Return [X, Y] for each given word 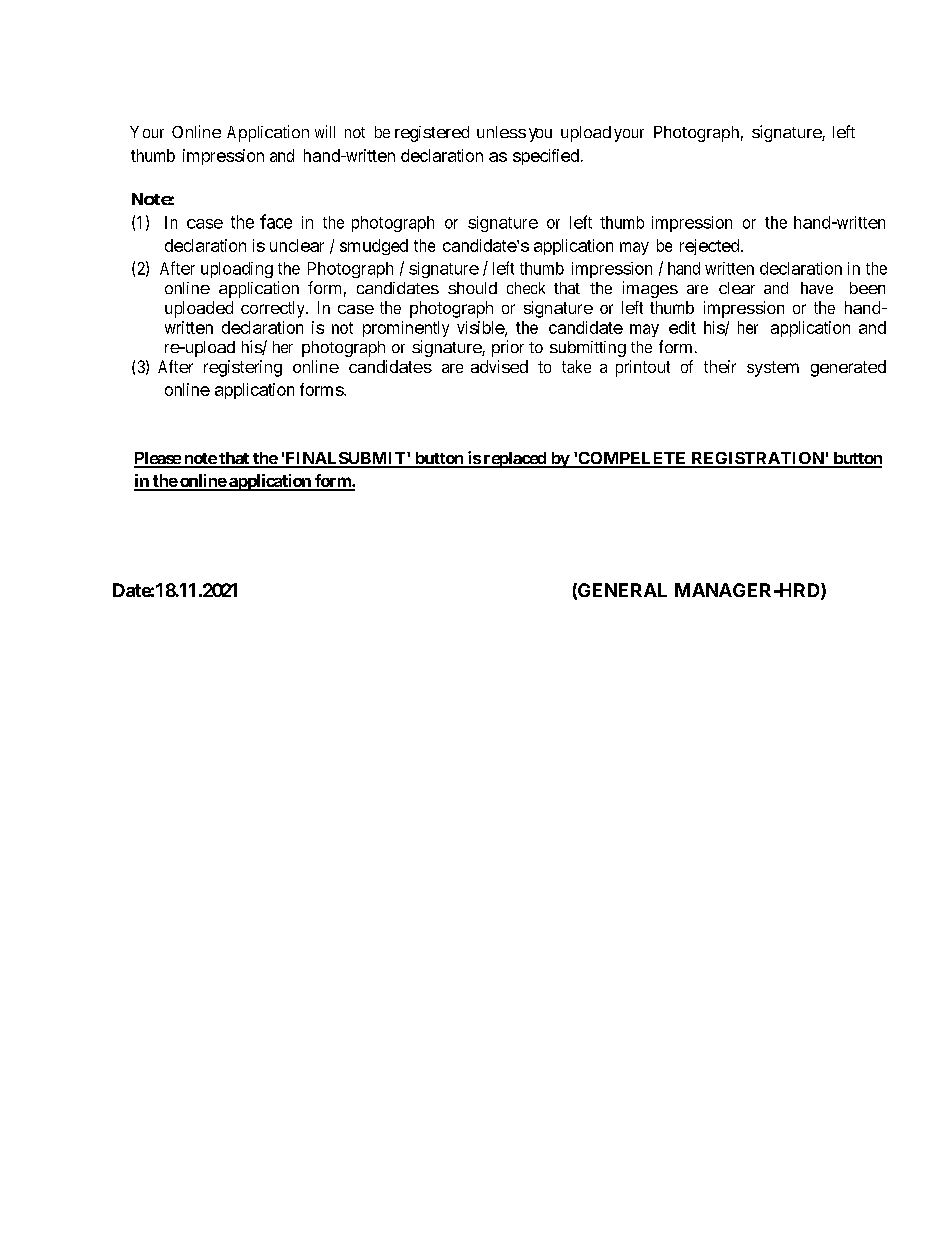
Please [158, 459]
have [817, 288]
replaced [514, 460]
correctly [274, 309]
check [526, 288]
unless [501, 132]
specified [546, 157]
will [325, 131]
